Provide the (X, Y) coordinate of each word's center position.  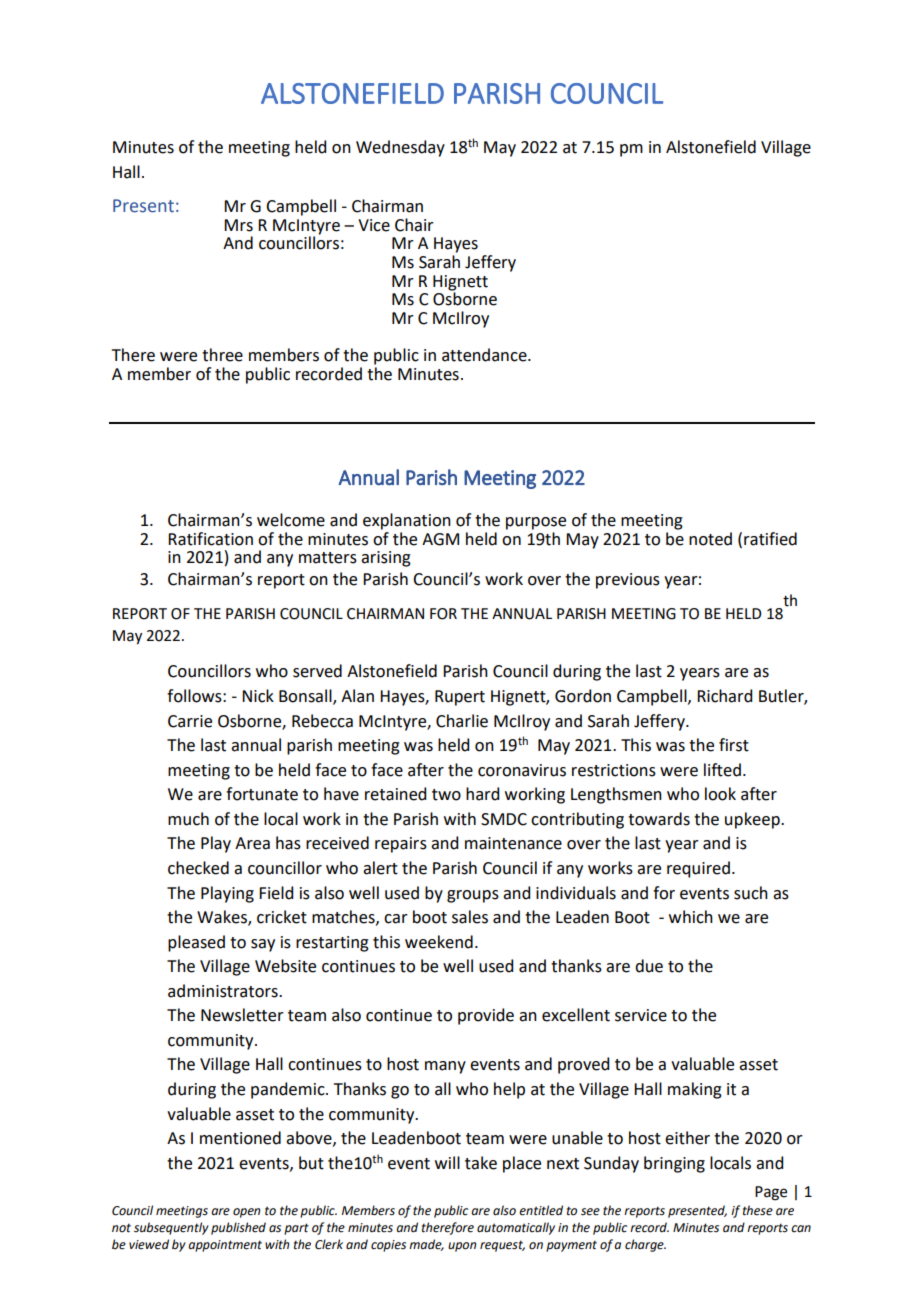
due (649, 966)
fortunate (262, 794)
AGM (440, 539)
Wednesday (400, 148)
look (720, 794)
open (246, 1213)
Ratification (210, 539)
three (222, 355)
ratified (770, 539)
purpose (536, 523)
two (446, 795)
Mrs (238, 225)
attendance (485, 355)
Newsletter (242, 1015)
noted (710, 539)
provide (486, 1016)
